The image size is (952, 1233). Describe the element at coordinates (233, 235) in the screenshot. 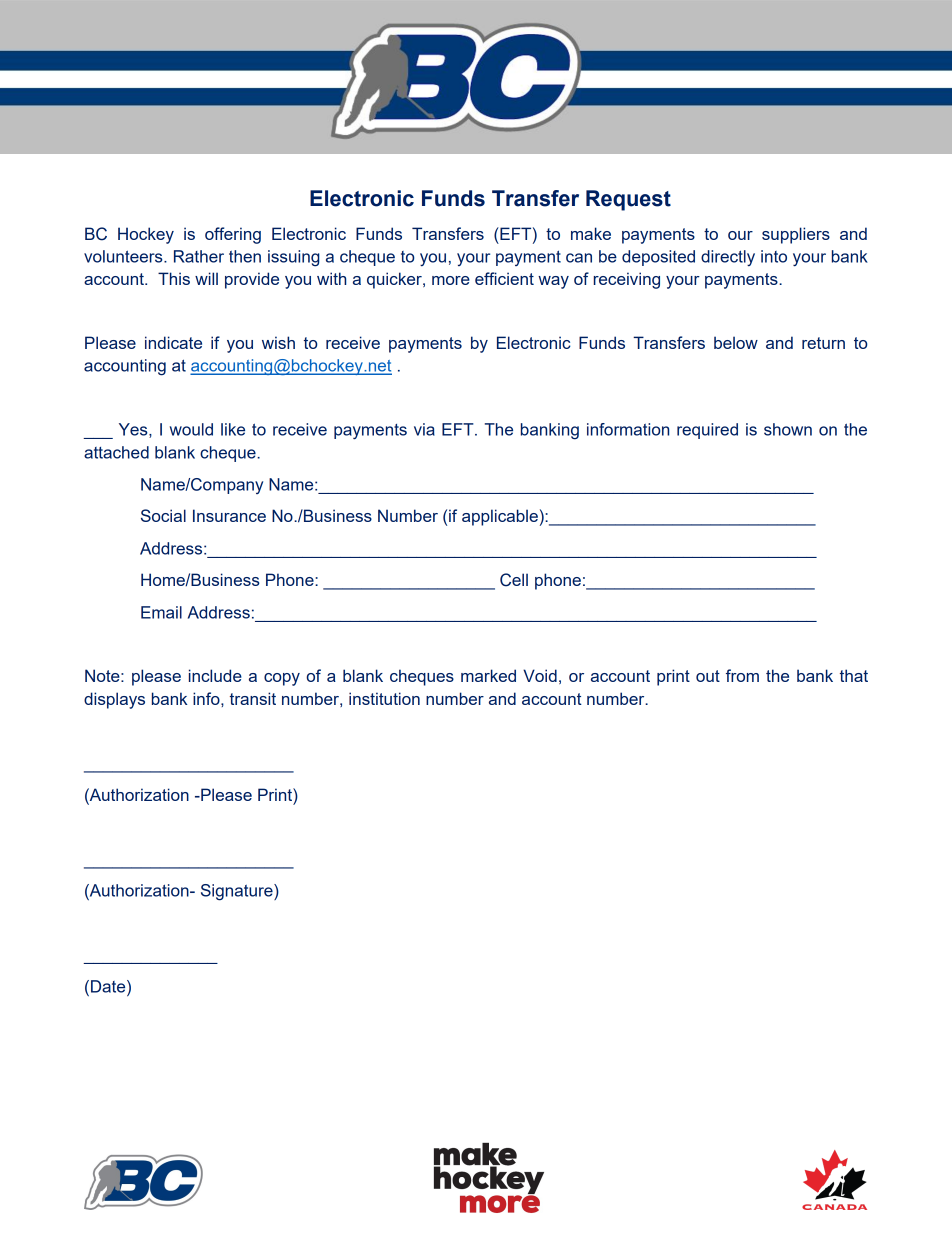

I see `offering` at that location.
